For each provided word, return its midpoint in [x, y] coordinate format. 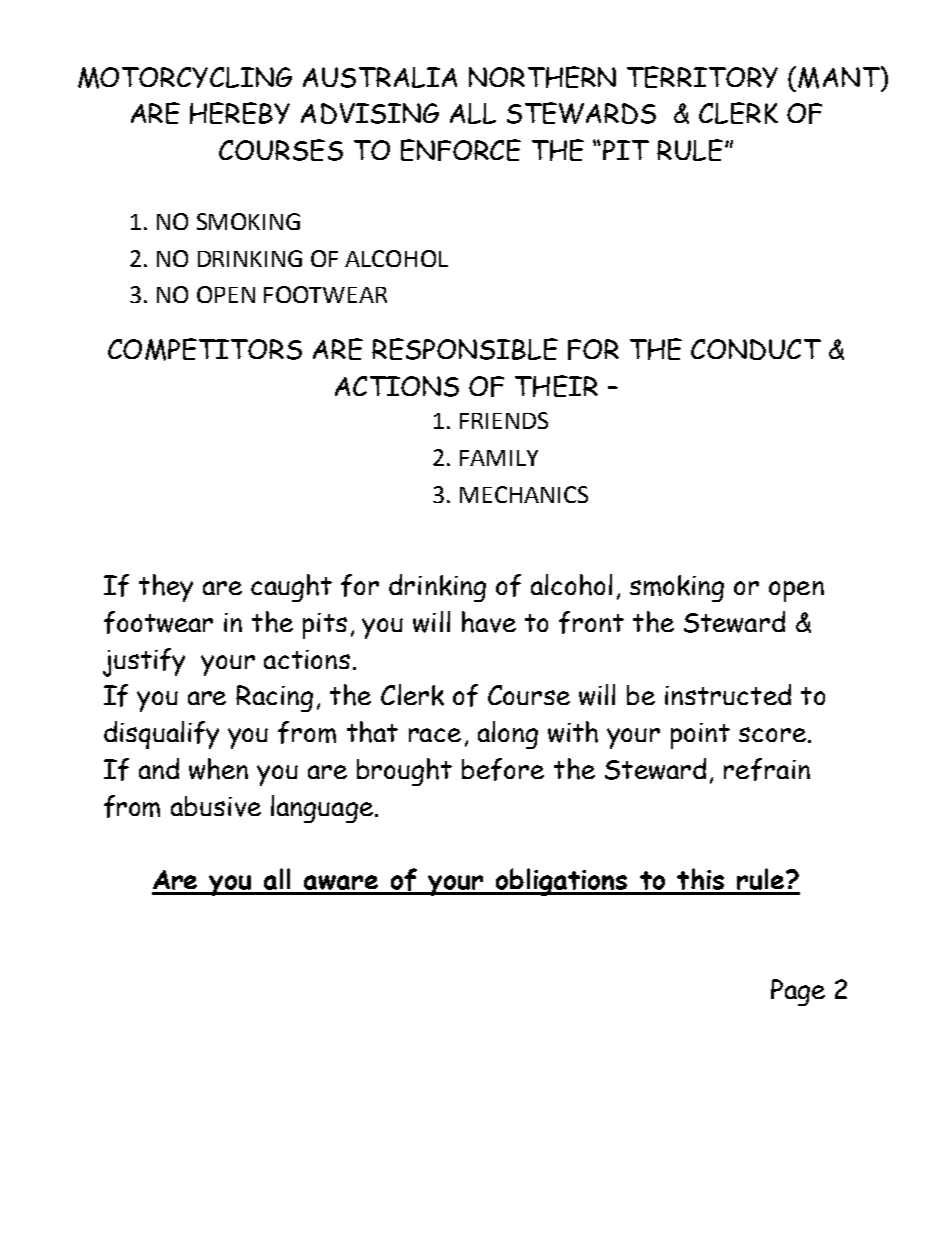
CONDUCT [756, 349]
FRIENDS [504, 420]
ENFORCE [461, 150]
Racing [274, 698]
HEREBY [240, 113]
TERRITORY [702, 77]
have [489, 622]
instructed [728, 694]
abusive [216, 806]
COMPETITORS [205, 349]
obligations [561, 882]
